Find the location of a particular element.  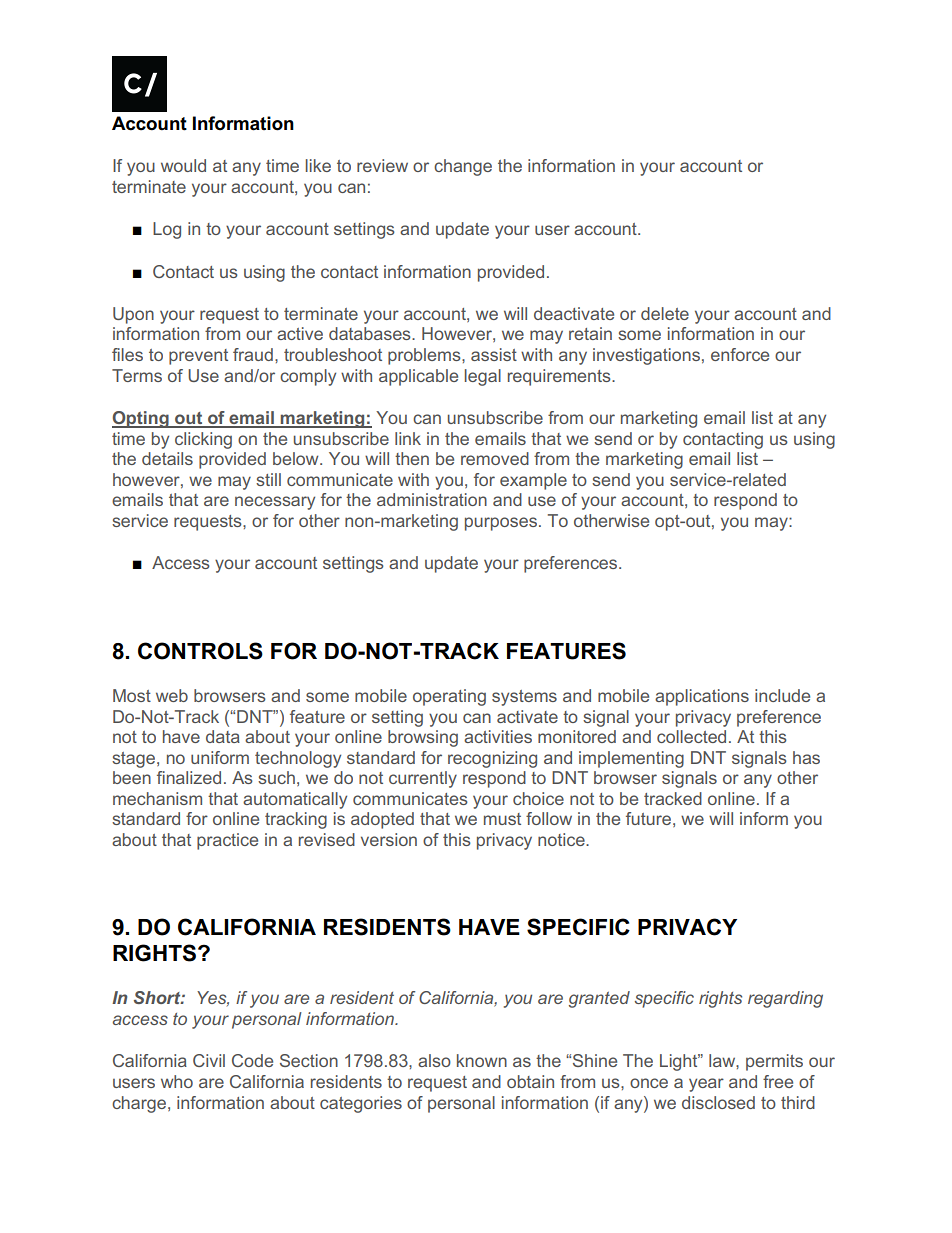

delete is located at coordinates (665, 313).
